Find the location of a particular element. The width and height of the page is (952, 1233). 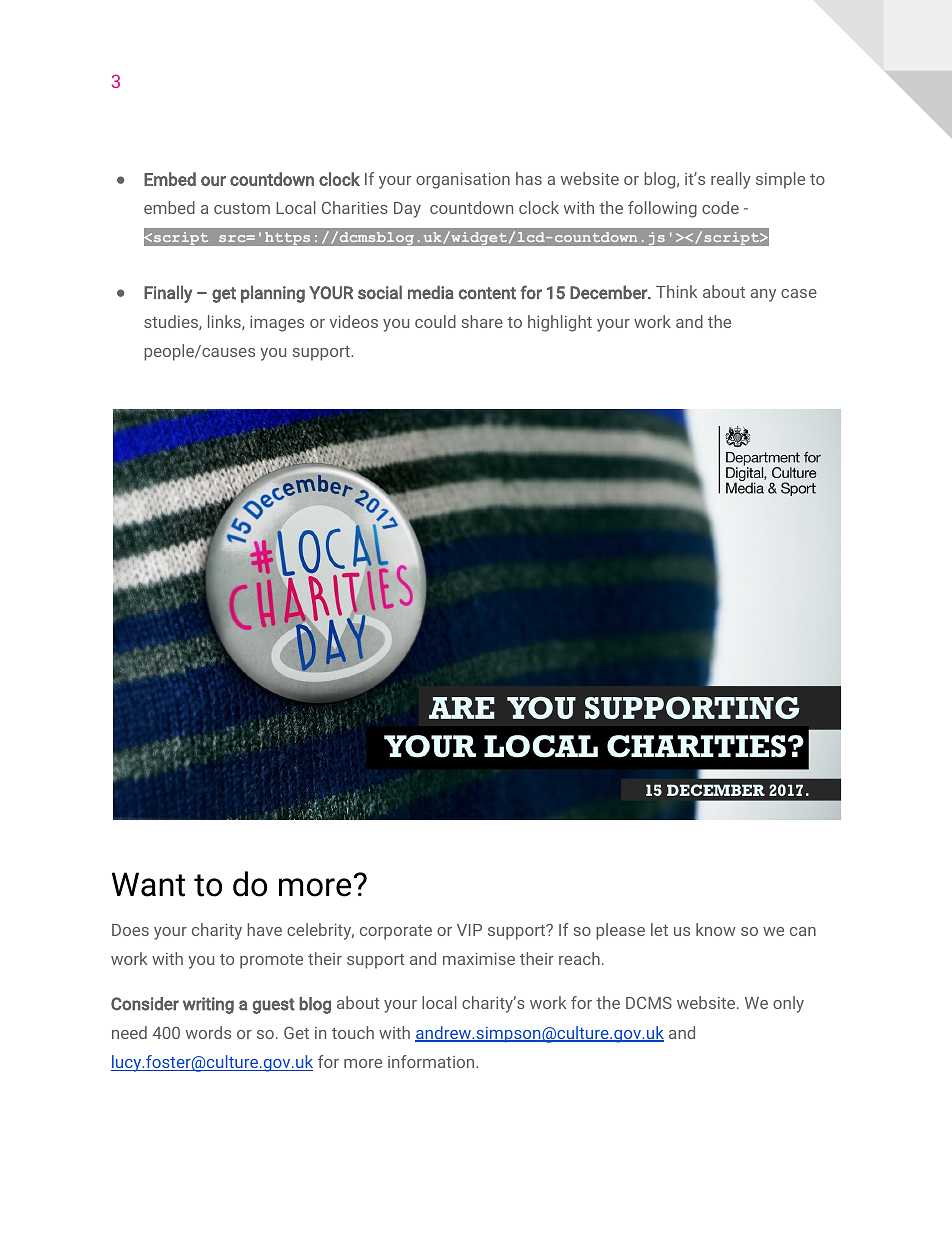

corporate is located at coordinates (396, 932).
